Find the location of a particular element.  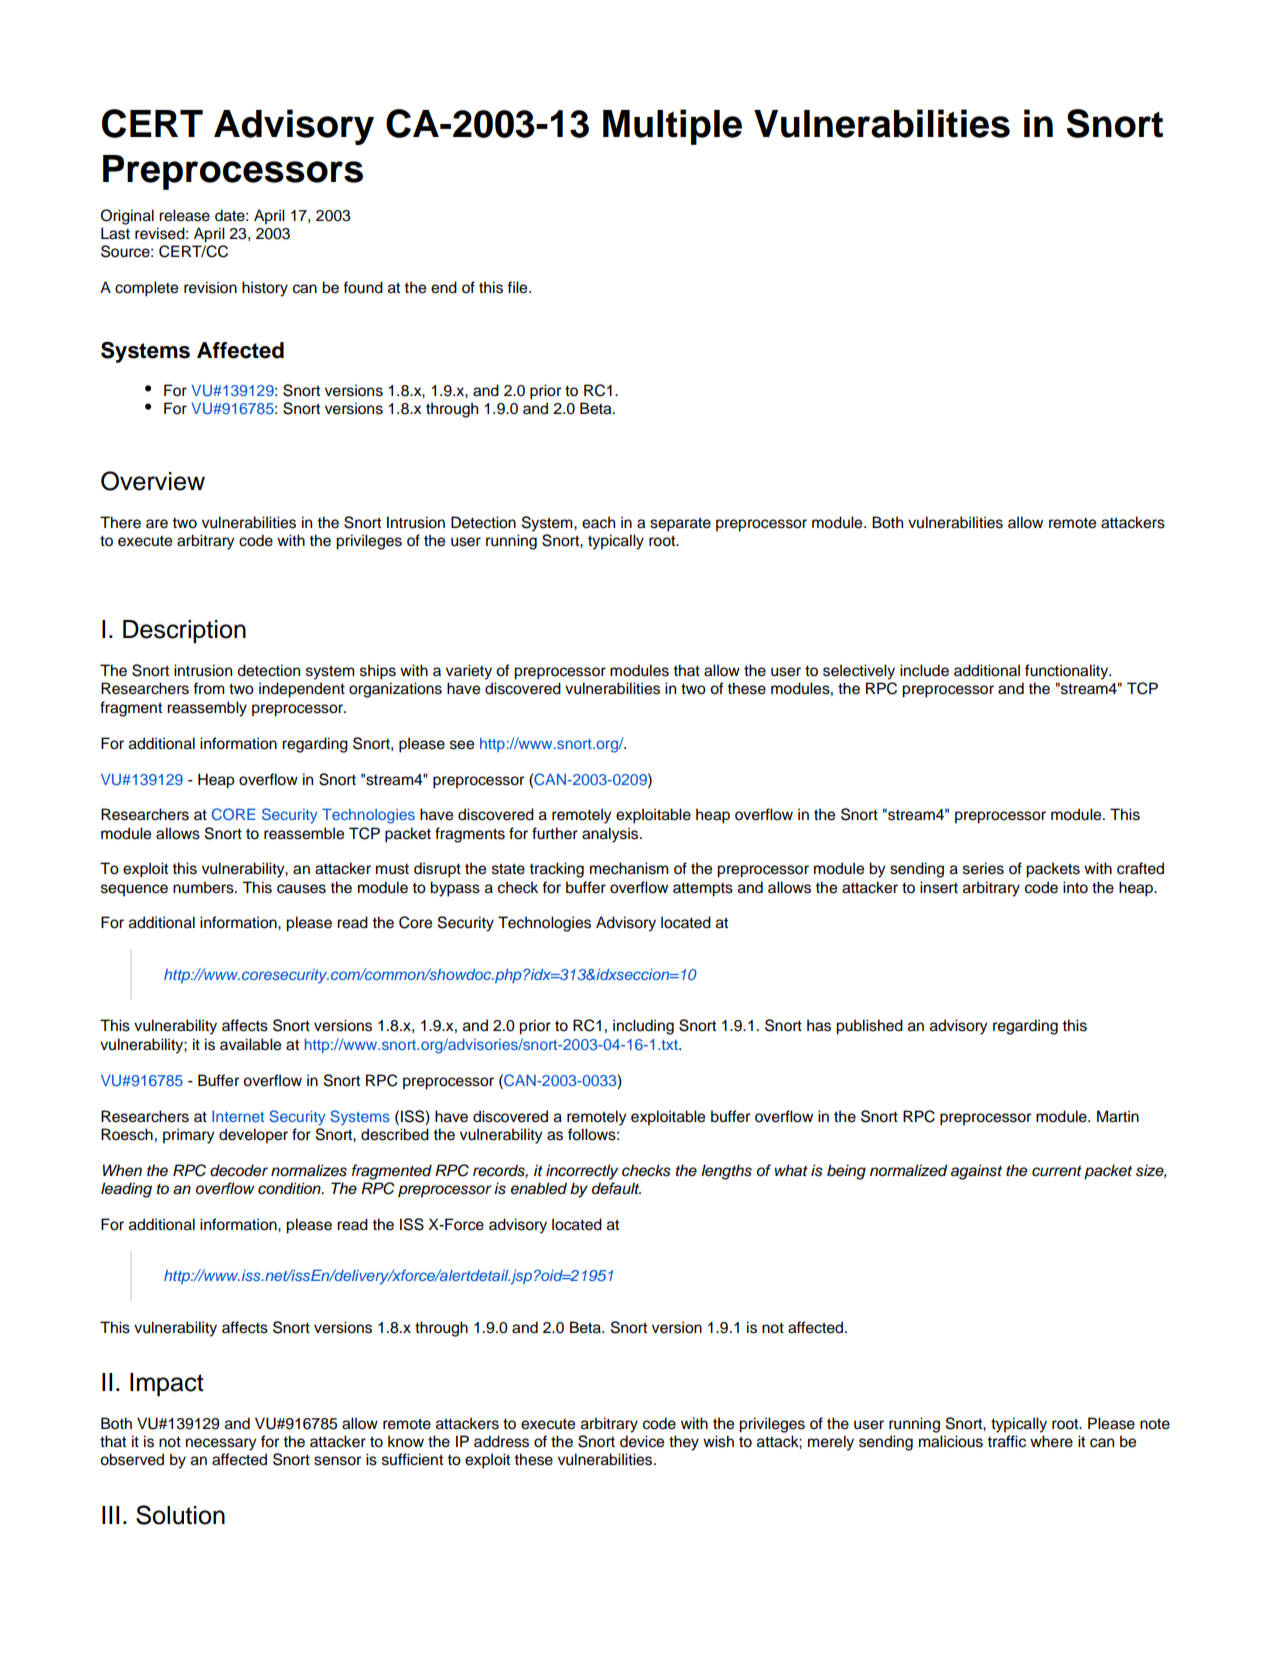

available is located at coordinates (250, 1044).
